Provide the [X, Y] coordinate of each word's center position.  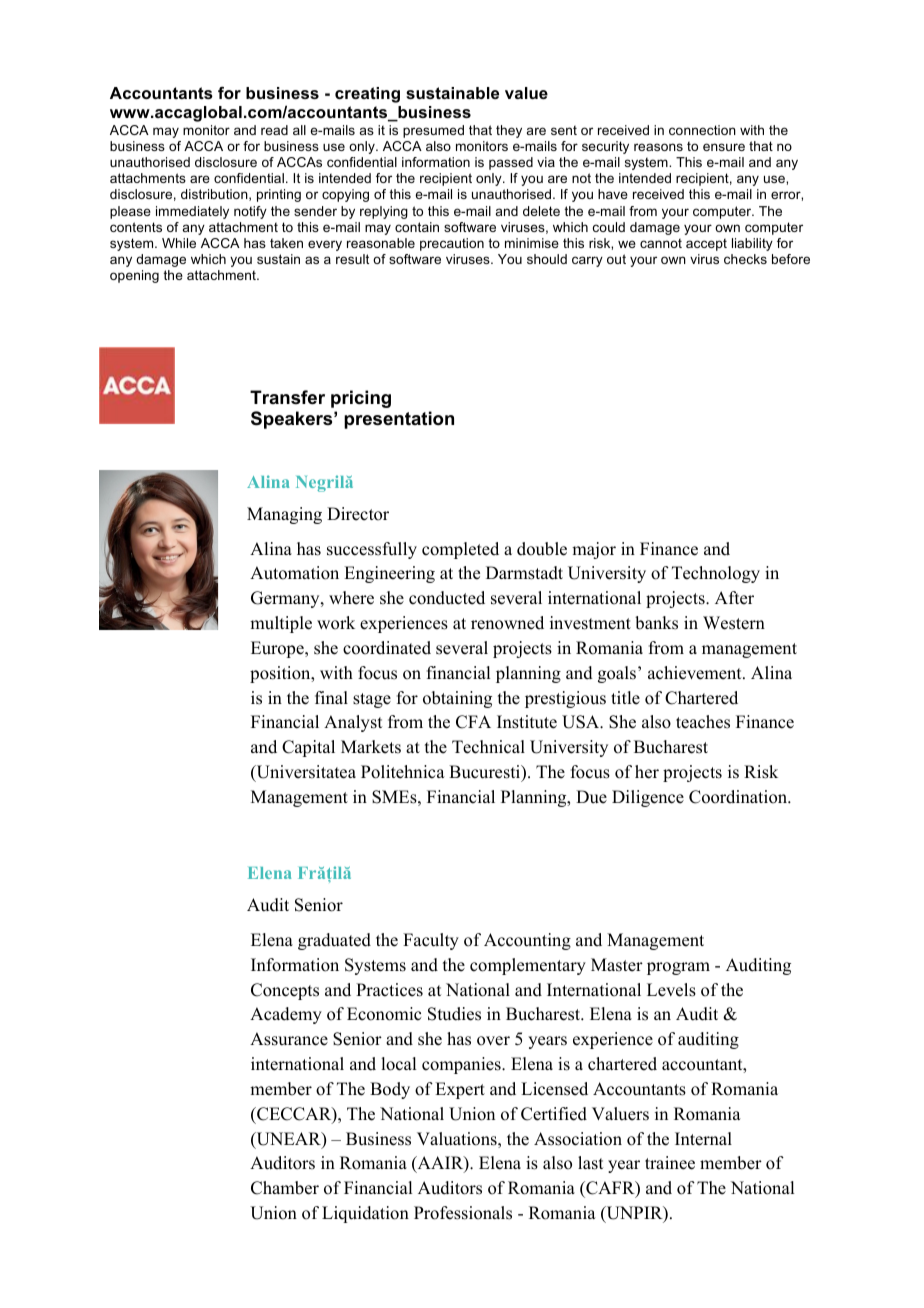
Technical [488, 747]
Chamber [285, 1188]
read [274, 130]
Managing [284, 515]
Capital [308, 748]
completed [460, 550]
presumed [433, 131]
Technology [716, 574]
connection [702, 130]
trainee [670, 1163]
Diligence [648, 798]
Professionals [463, 1213]
